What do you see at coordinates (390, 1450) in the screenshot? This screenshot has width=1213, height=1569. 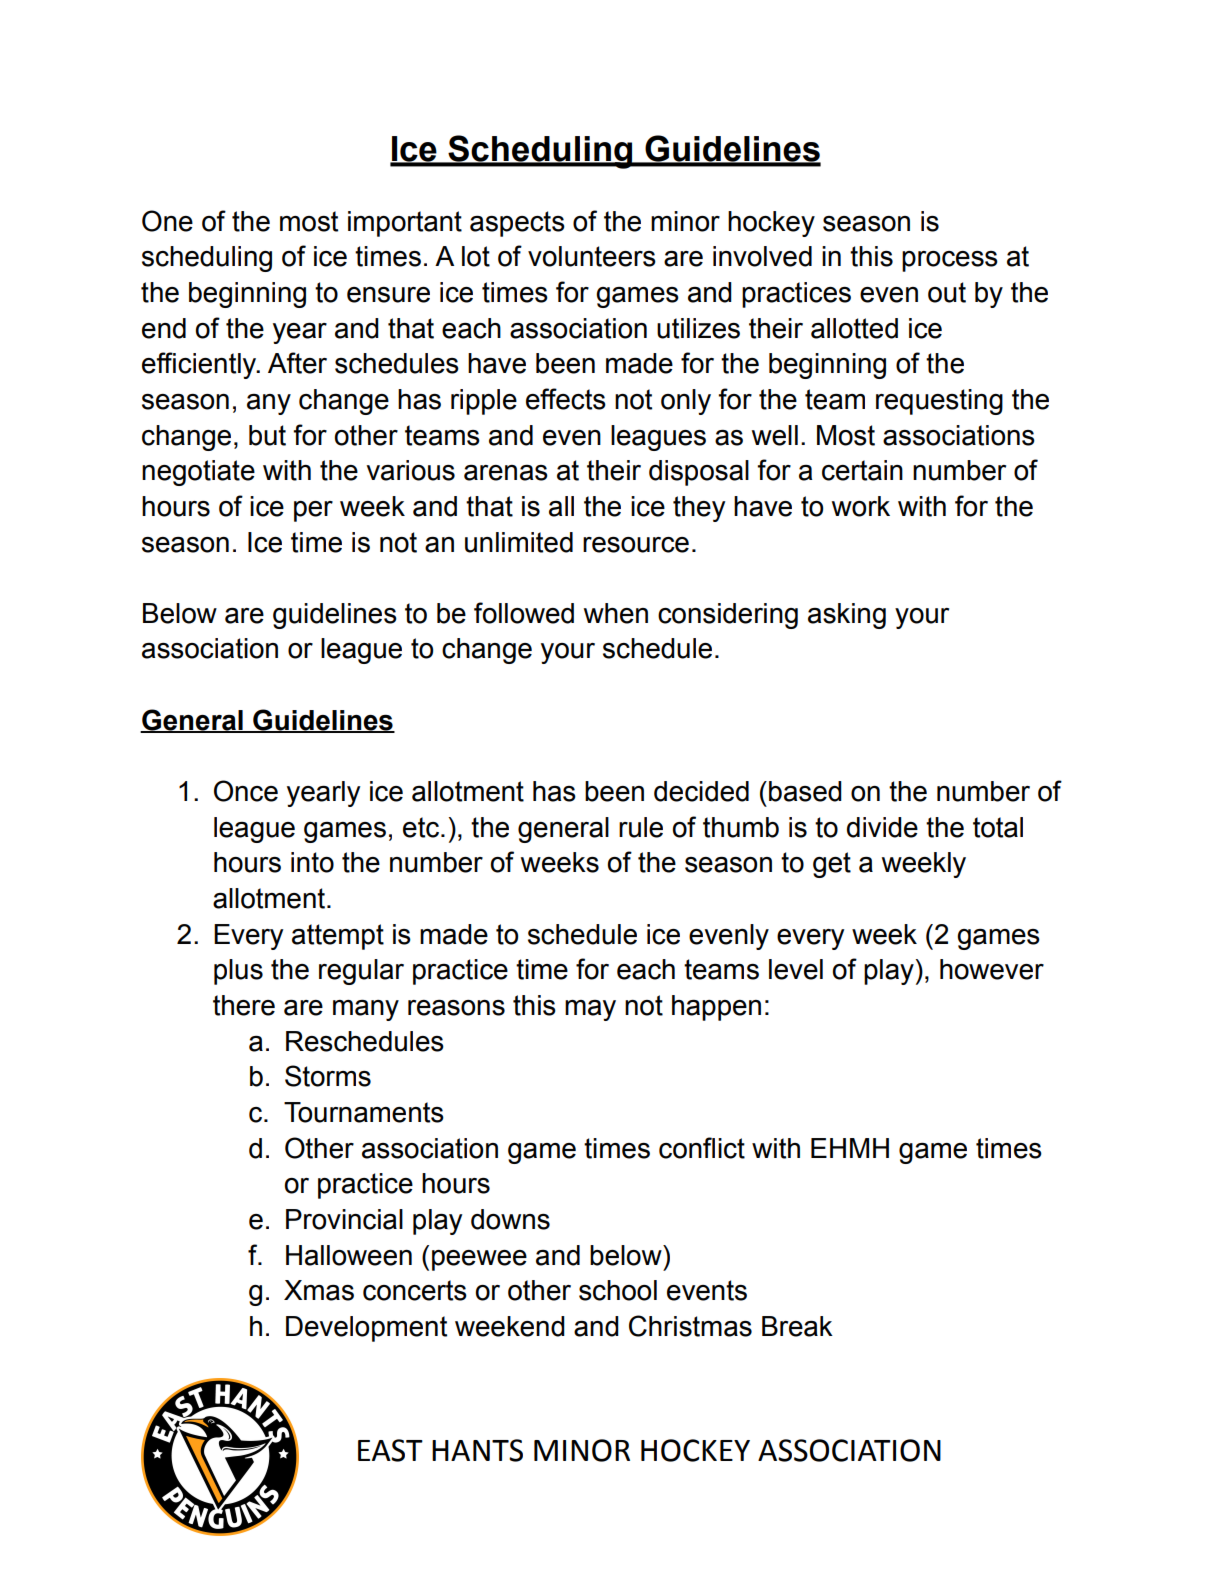 I see `EAST` at bounding box center [390, 1450].
